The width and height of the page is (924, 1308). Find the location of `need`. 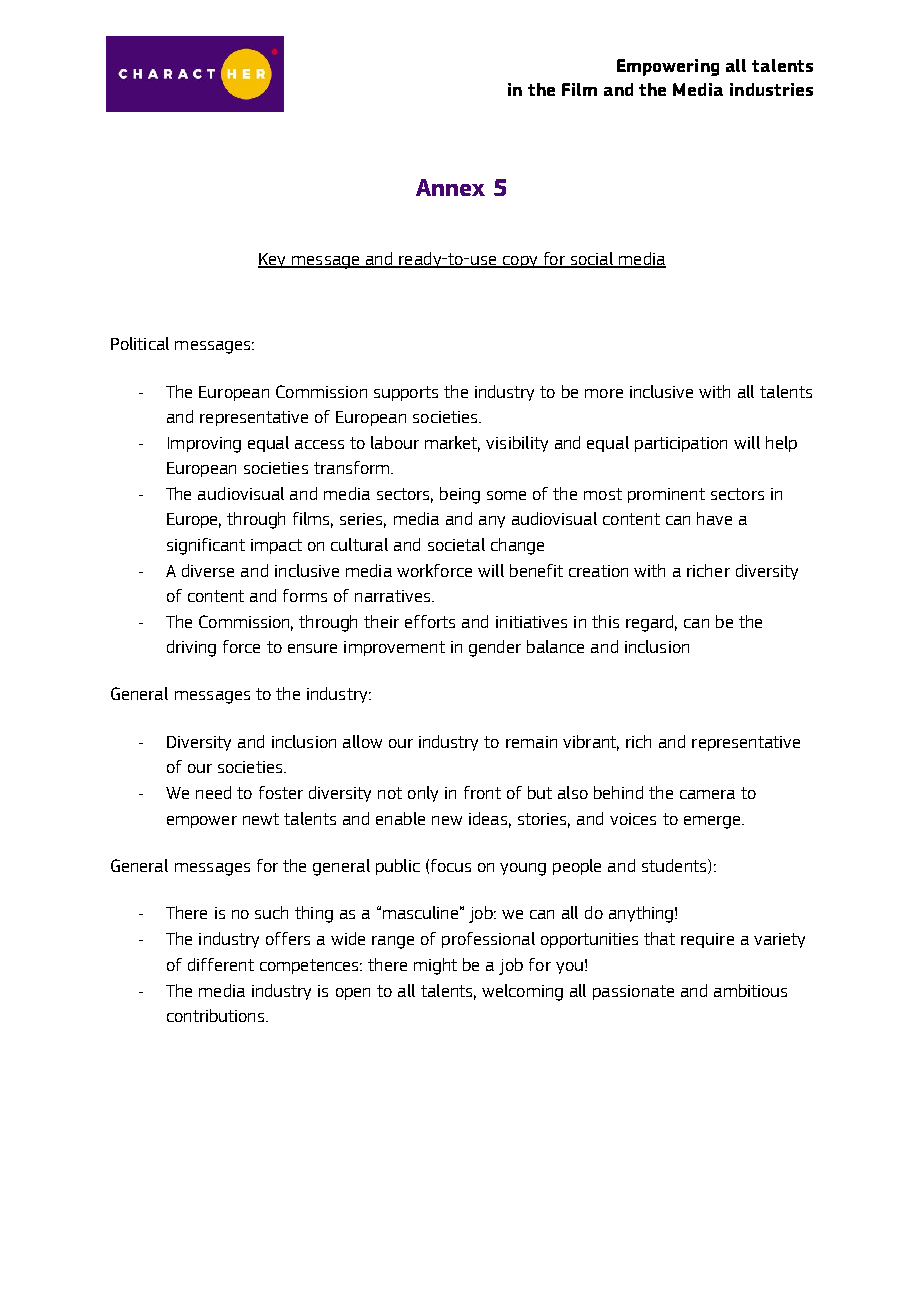

need is located at coordinates (213, 792).
